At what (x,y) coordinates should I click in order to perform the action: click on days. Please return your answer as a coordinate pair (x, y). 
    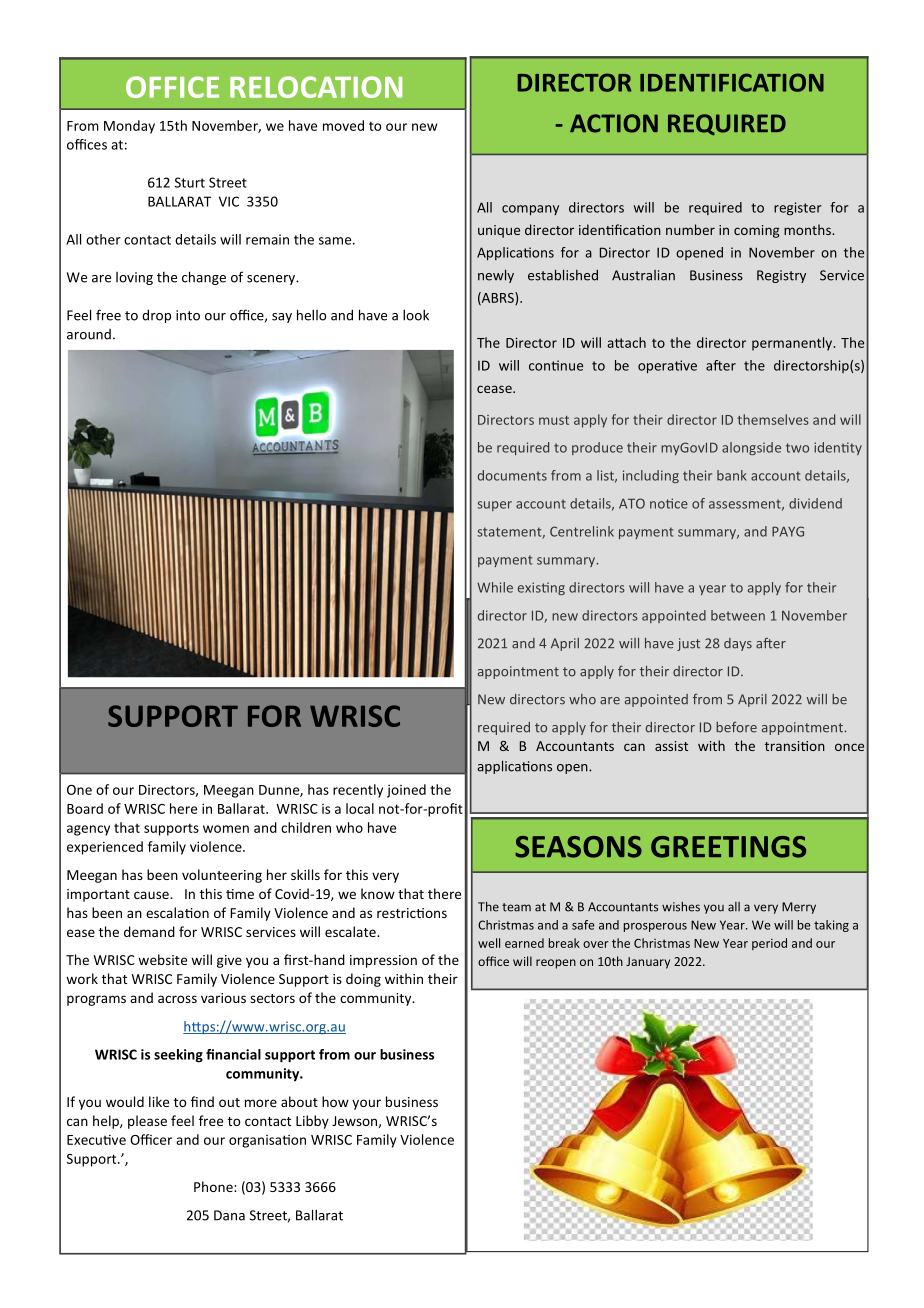
    Looking at the image, I should click on (738, 644).
